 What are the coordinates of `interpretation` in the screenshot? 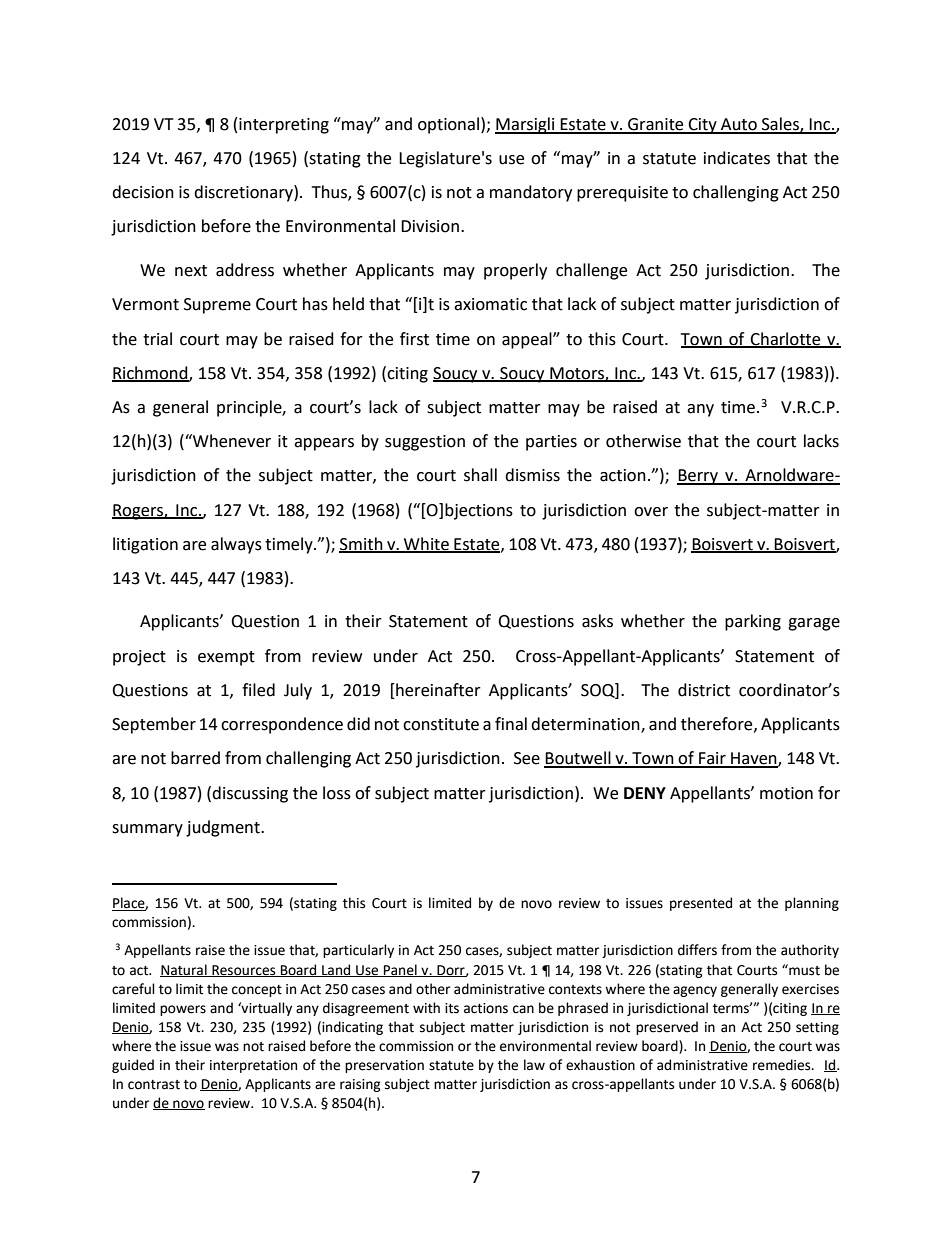 It's located at (253, 1066).
